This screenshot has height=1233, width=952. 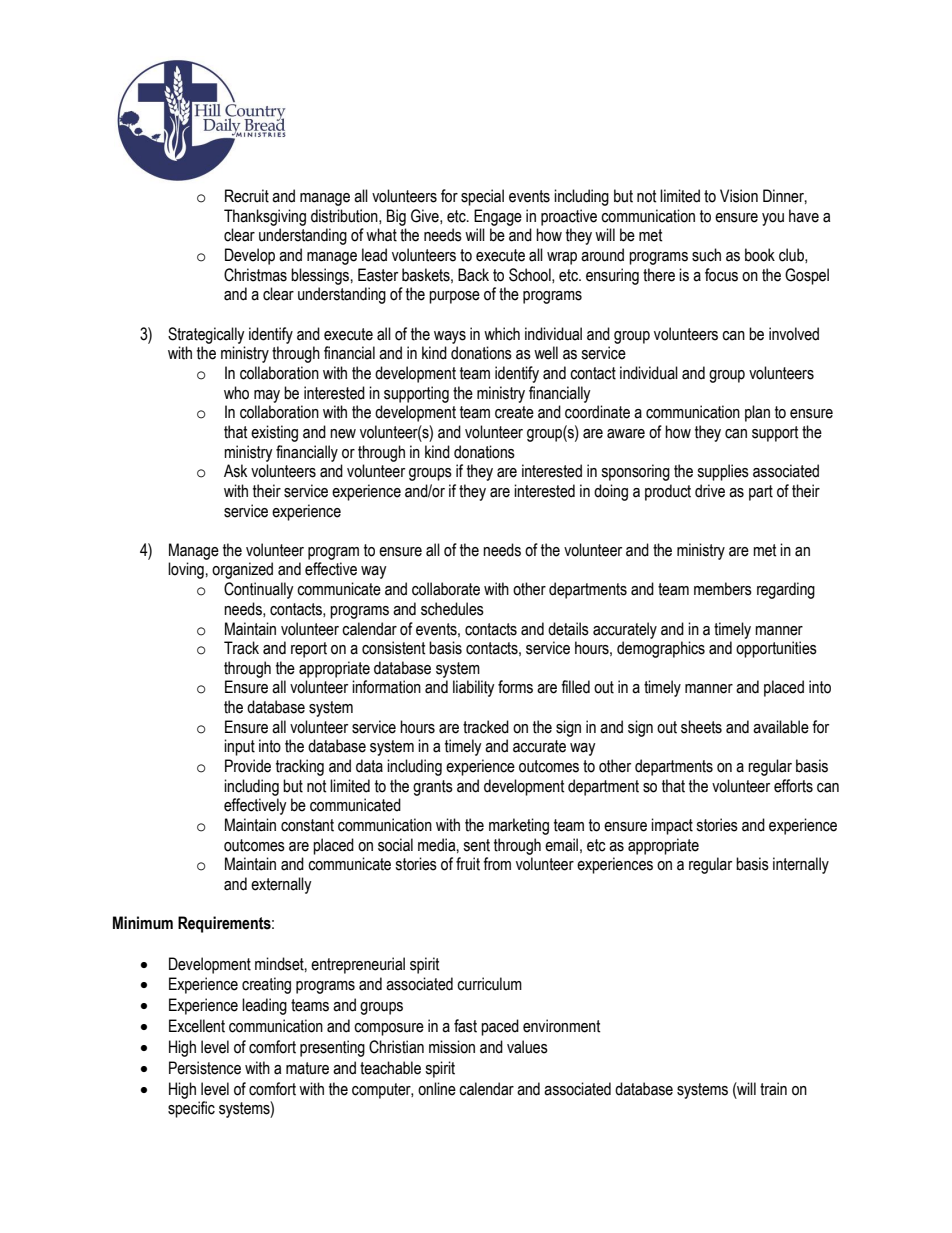 What do you see at coordinates (437, 1089) in the screenshot?
I see `online` at bounding box center [437, 1089].
